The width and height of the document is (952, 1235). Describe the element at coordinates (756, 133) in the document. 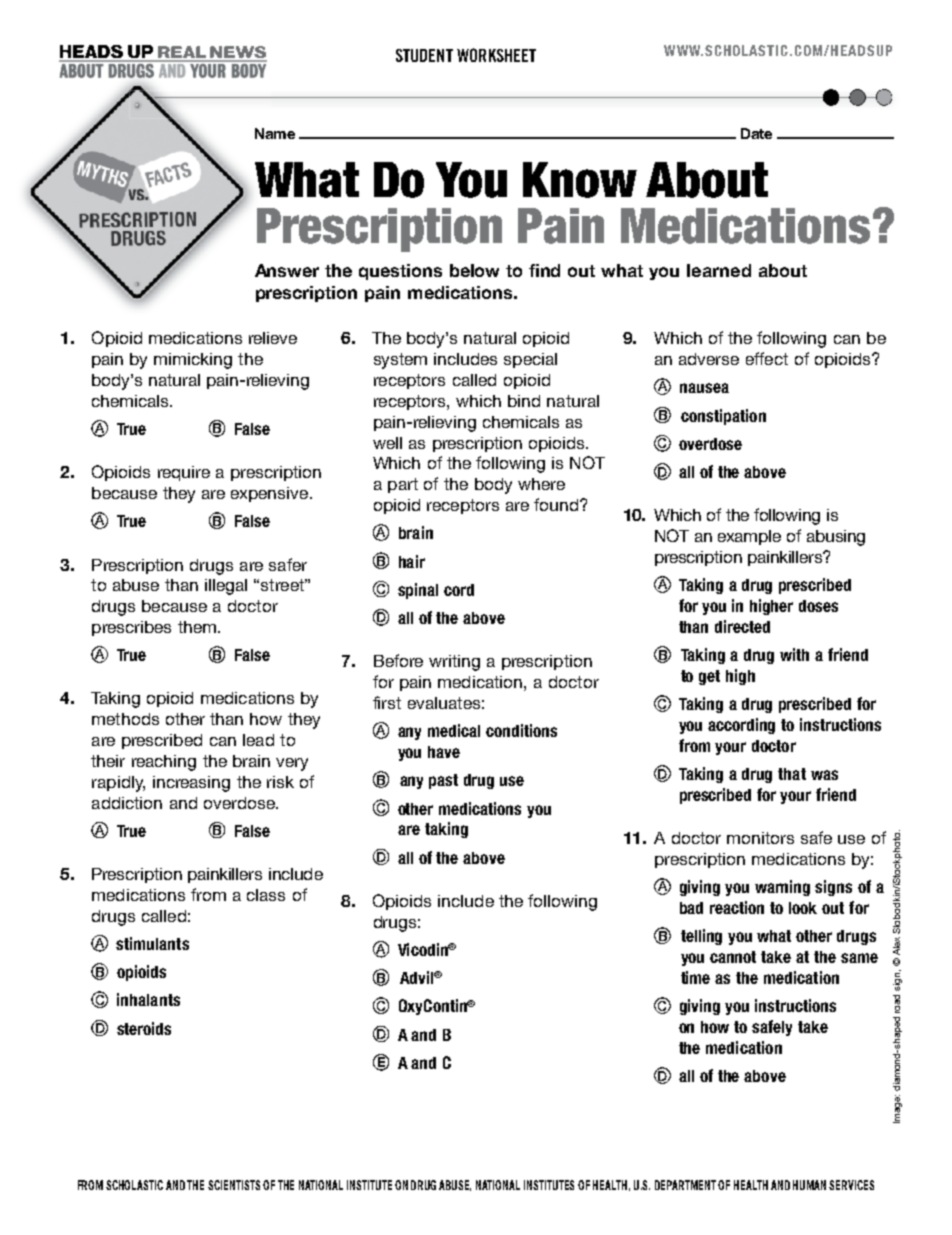

I see `Date` at that location.
